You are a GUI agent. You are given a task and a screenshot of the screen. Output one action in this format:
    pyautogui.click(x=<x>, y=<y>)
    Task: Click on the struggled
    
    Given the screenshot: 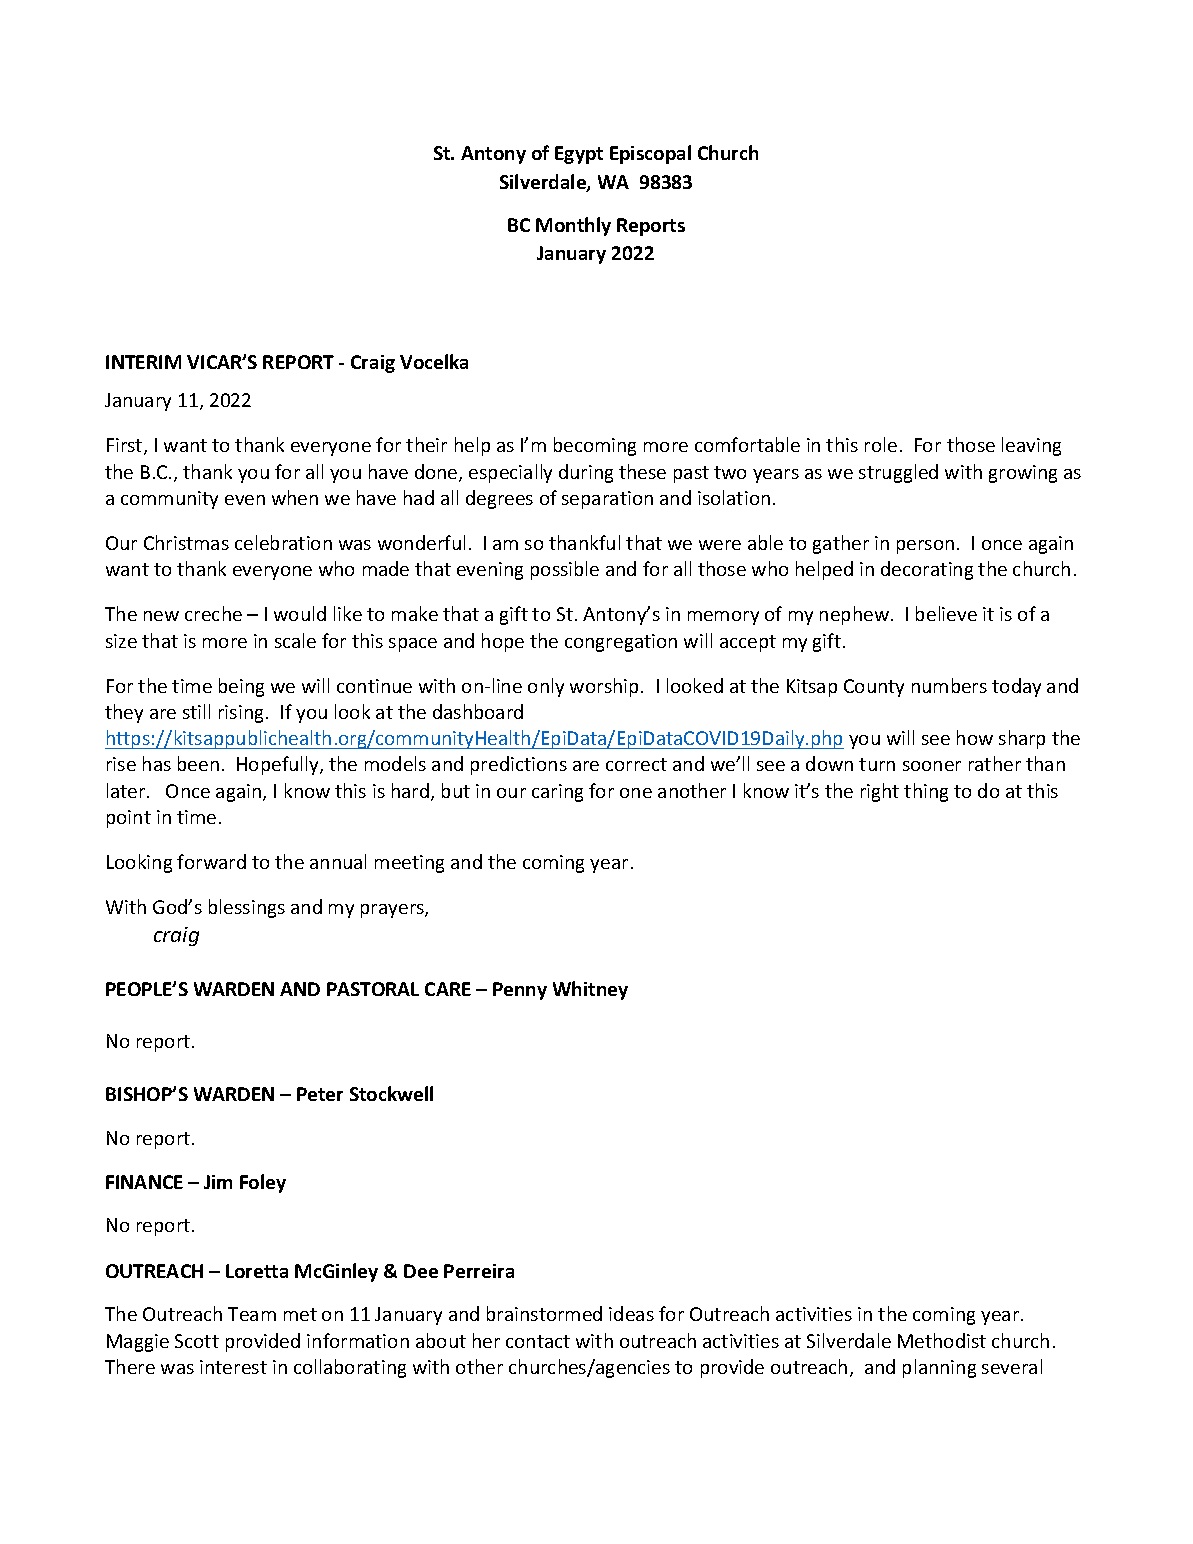 What is the action you would take?
    pyautogui.click(x=898, y=473)
